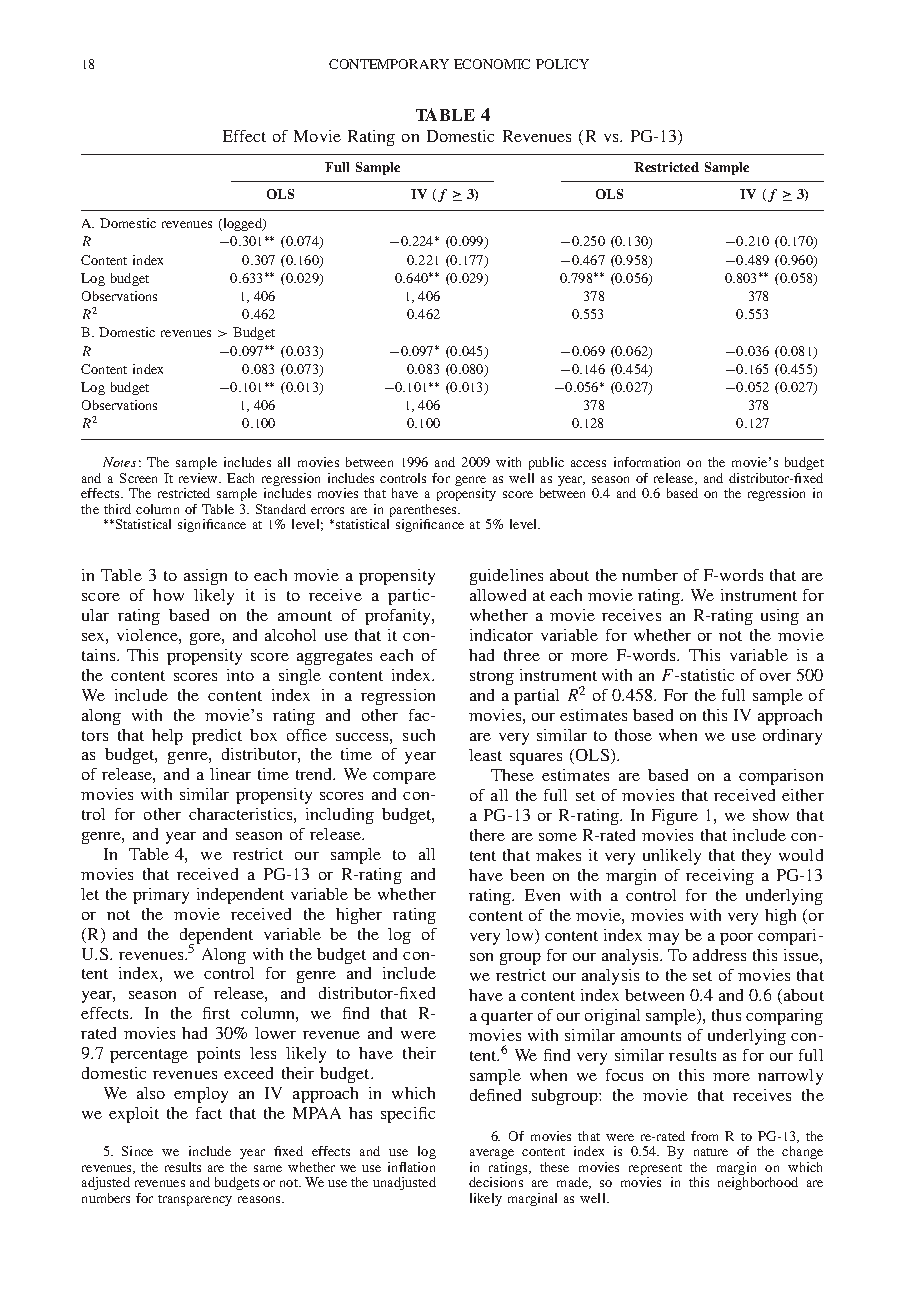 This screenshot has width=922, height=1316. I want to click on POLICY, so click(562, 64).
